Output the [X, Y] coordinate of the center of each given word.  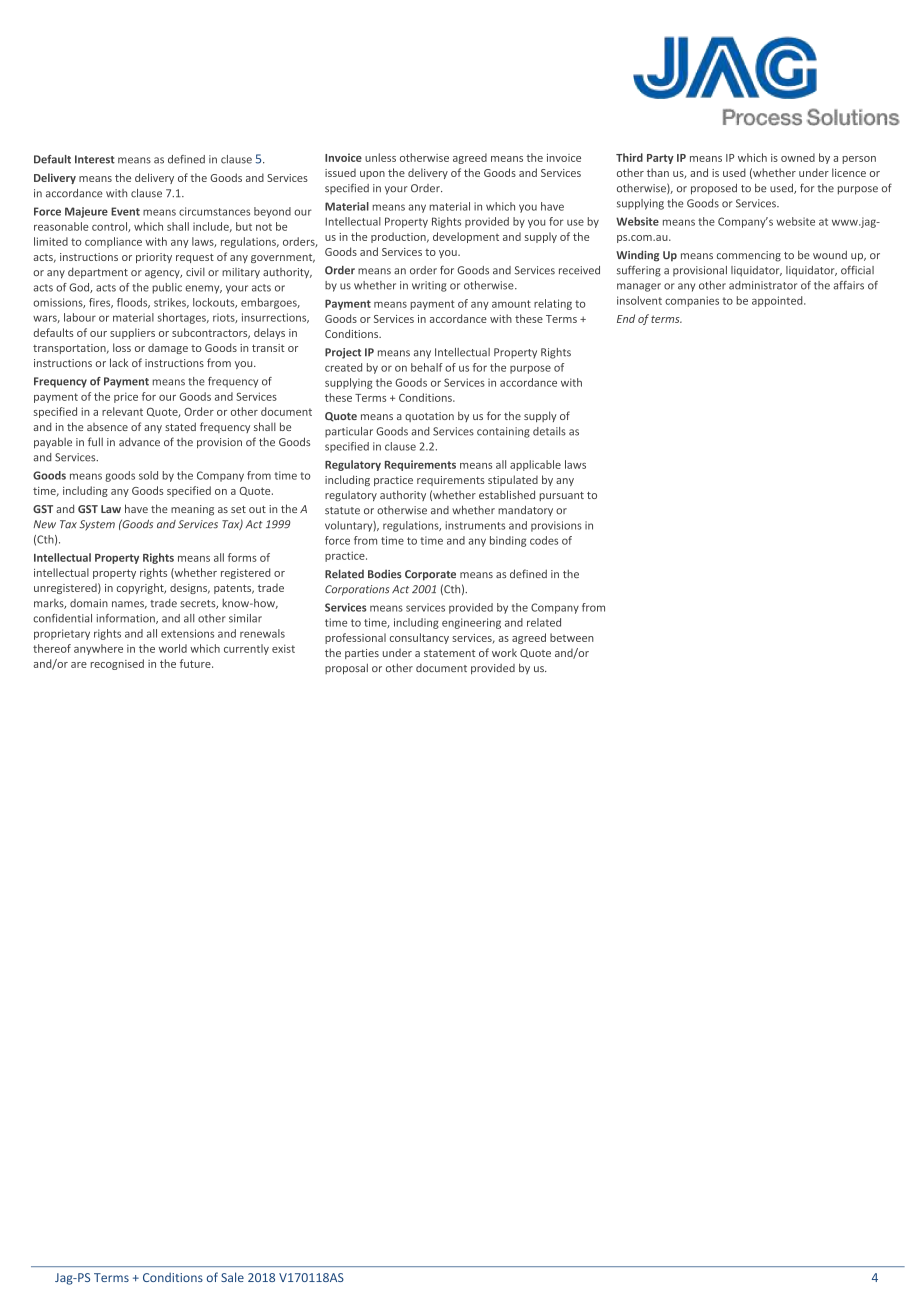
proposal [346, 669]
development [466, 237]
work [504, 652]
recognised [117, 664]
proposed [714, 189]
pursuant [562, 496]
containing [503, 432]
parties [362, 654]
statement [449, 653]
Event [125, 211]
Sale [232, 1277]
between [572, 637]
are [79, 665]
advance [139, 441]
